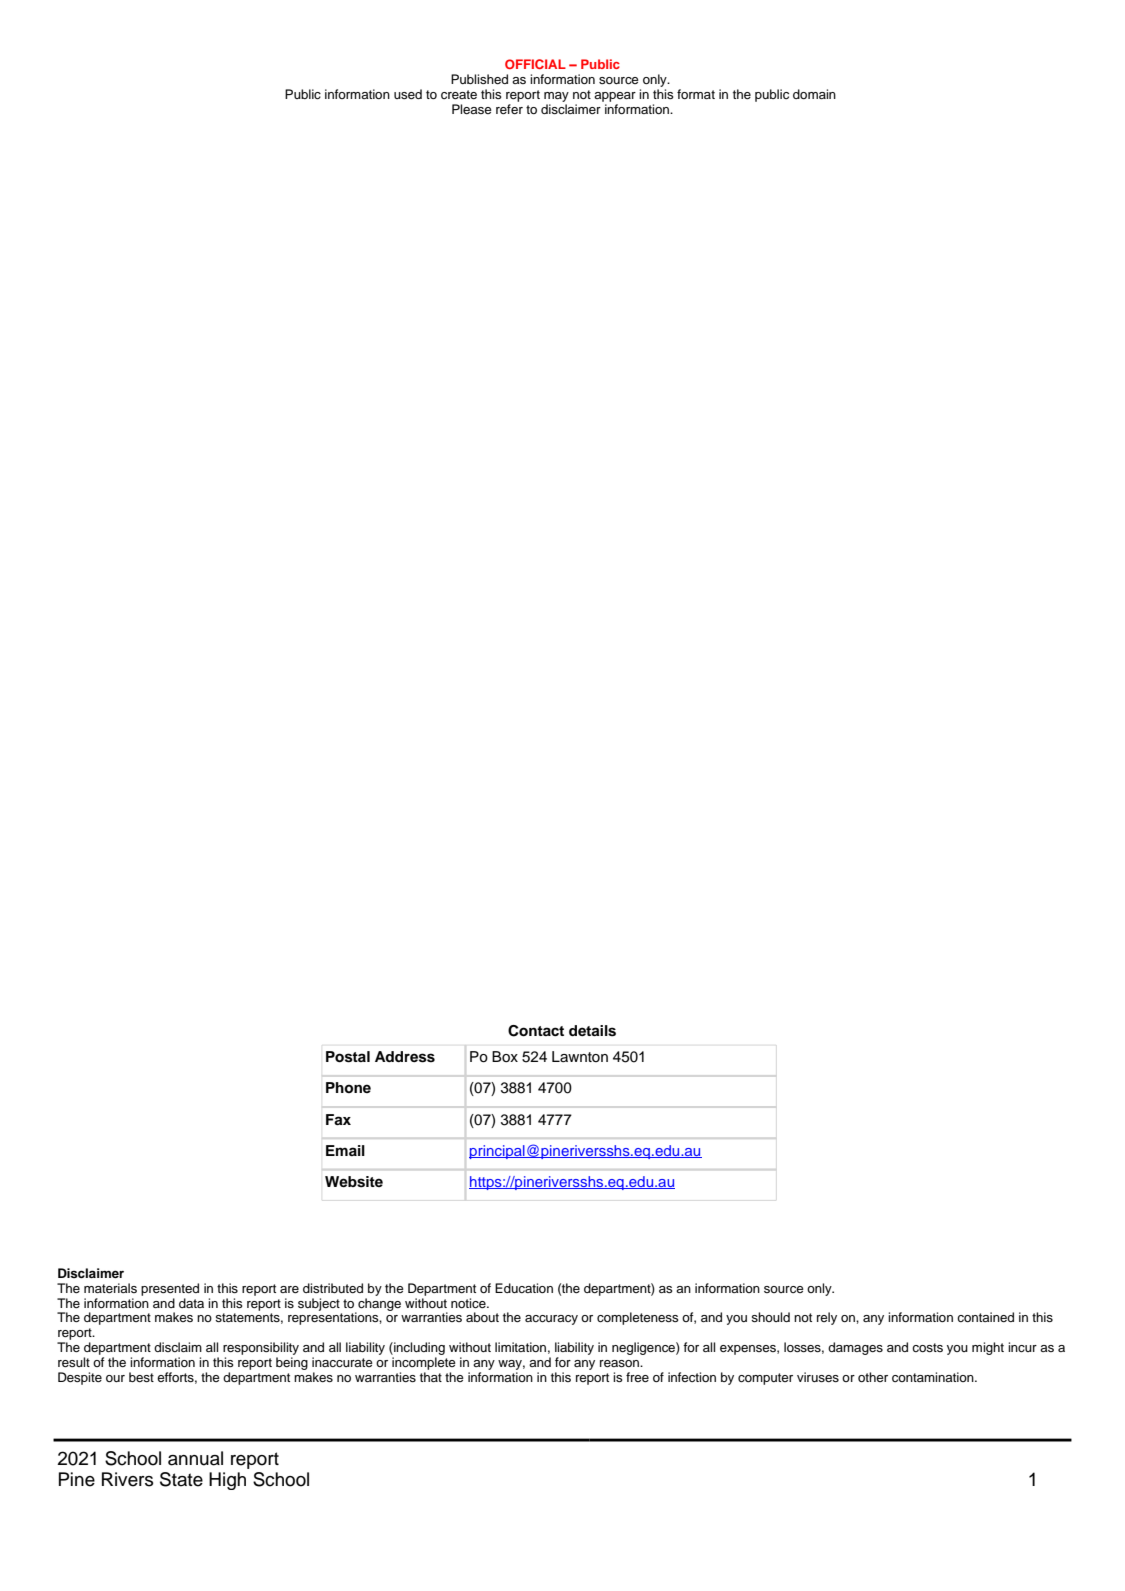 This image has height=1591, width=1125. I want to click on annual, so click(195, 1458).
